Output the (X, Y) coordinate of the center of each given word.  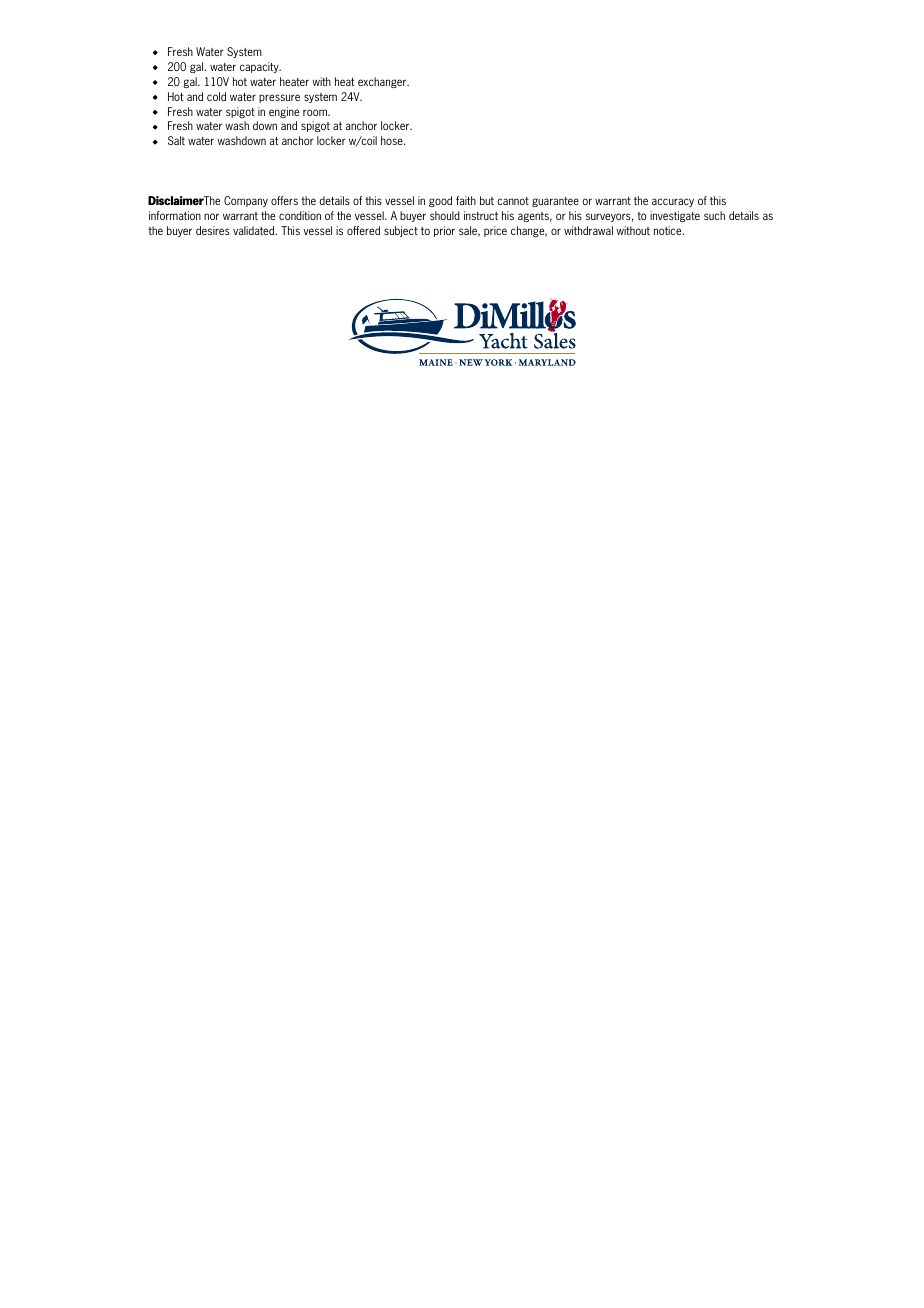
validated (255, 230)
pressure (279, 98)
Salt (176, 140)
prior (444, 231)
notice (669, 230)
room (316, 112)
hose (393, 140)
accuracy (673, 202)
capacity (260, 67)
